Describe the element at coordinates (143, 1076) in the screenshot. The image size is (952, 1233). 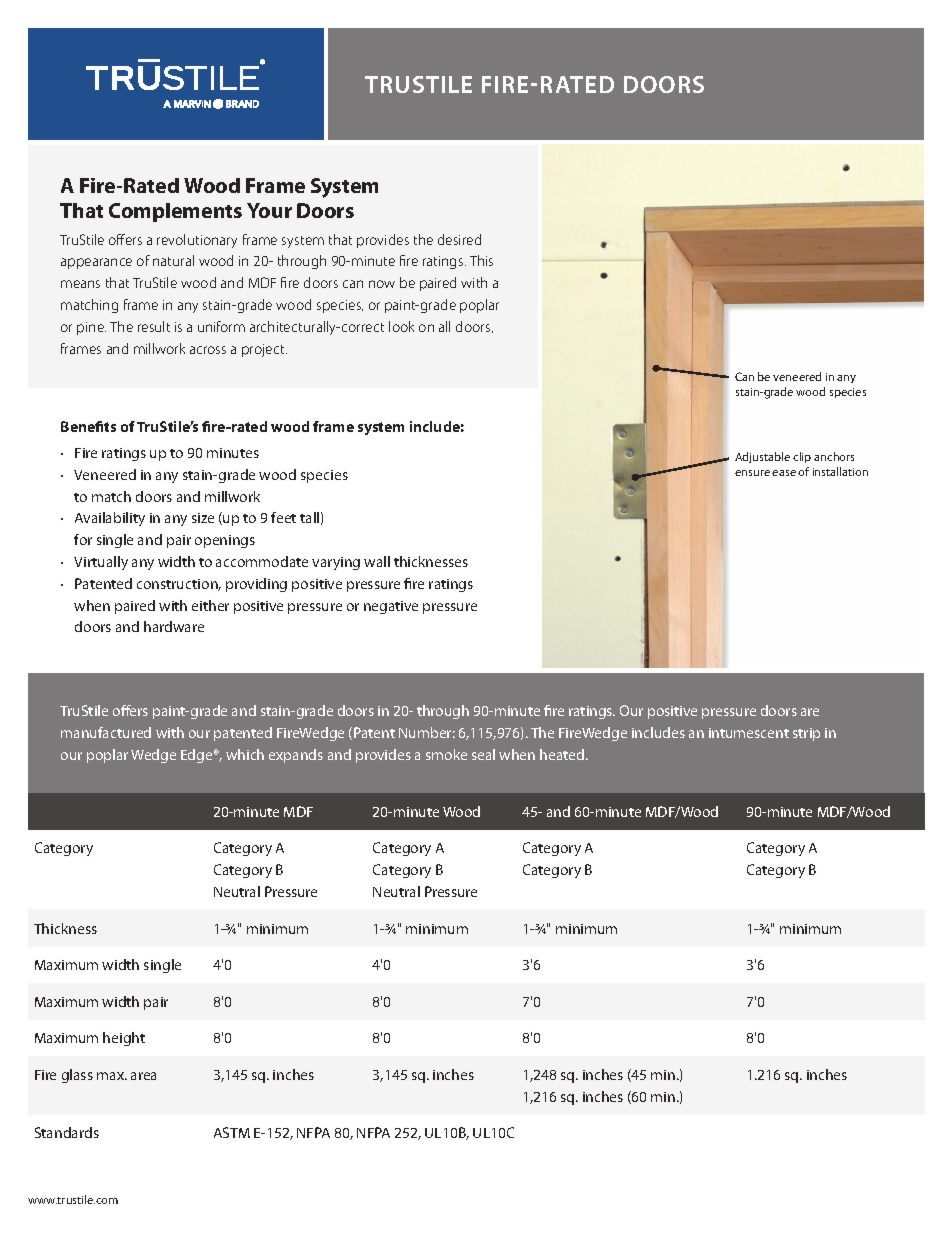
I see `area` at that location.
